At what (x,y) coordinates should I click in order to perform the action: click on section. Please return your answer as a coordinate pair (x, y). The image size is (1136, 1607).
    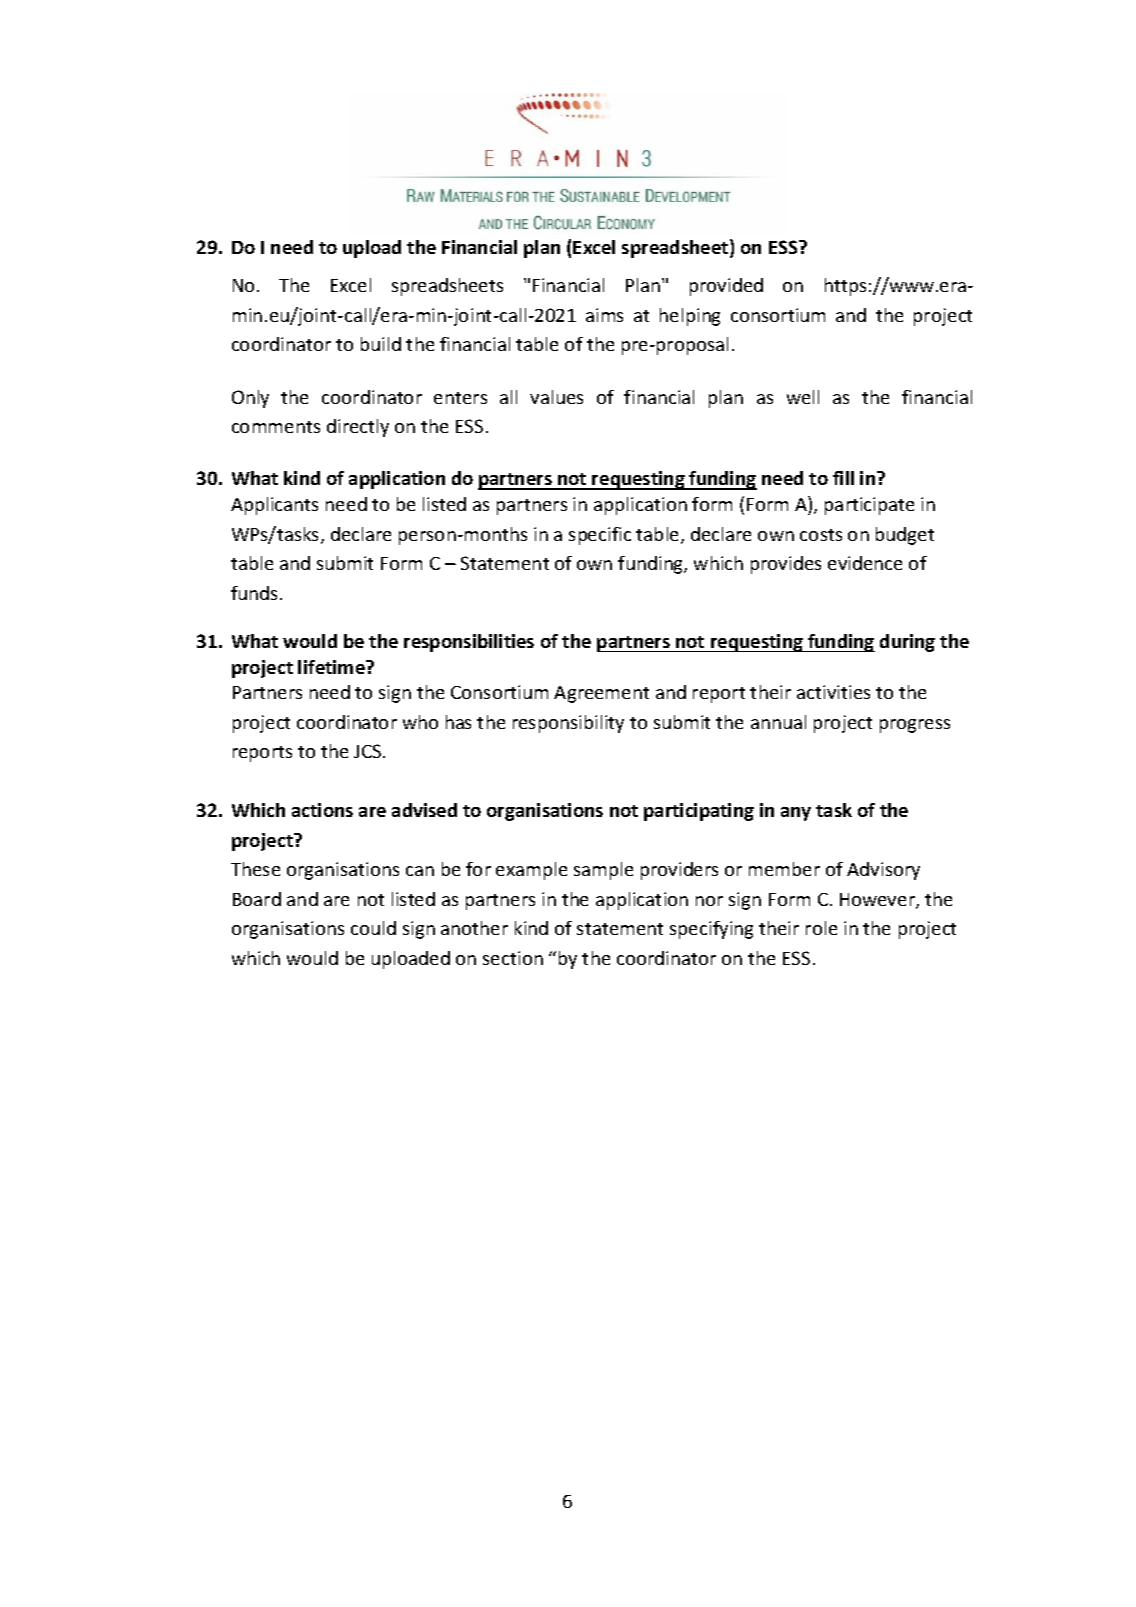
    Looking at the image, I should click on (513, 958).
